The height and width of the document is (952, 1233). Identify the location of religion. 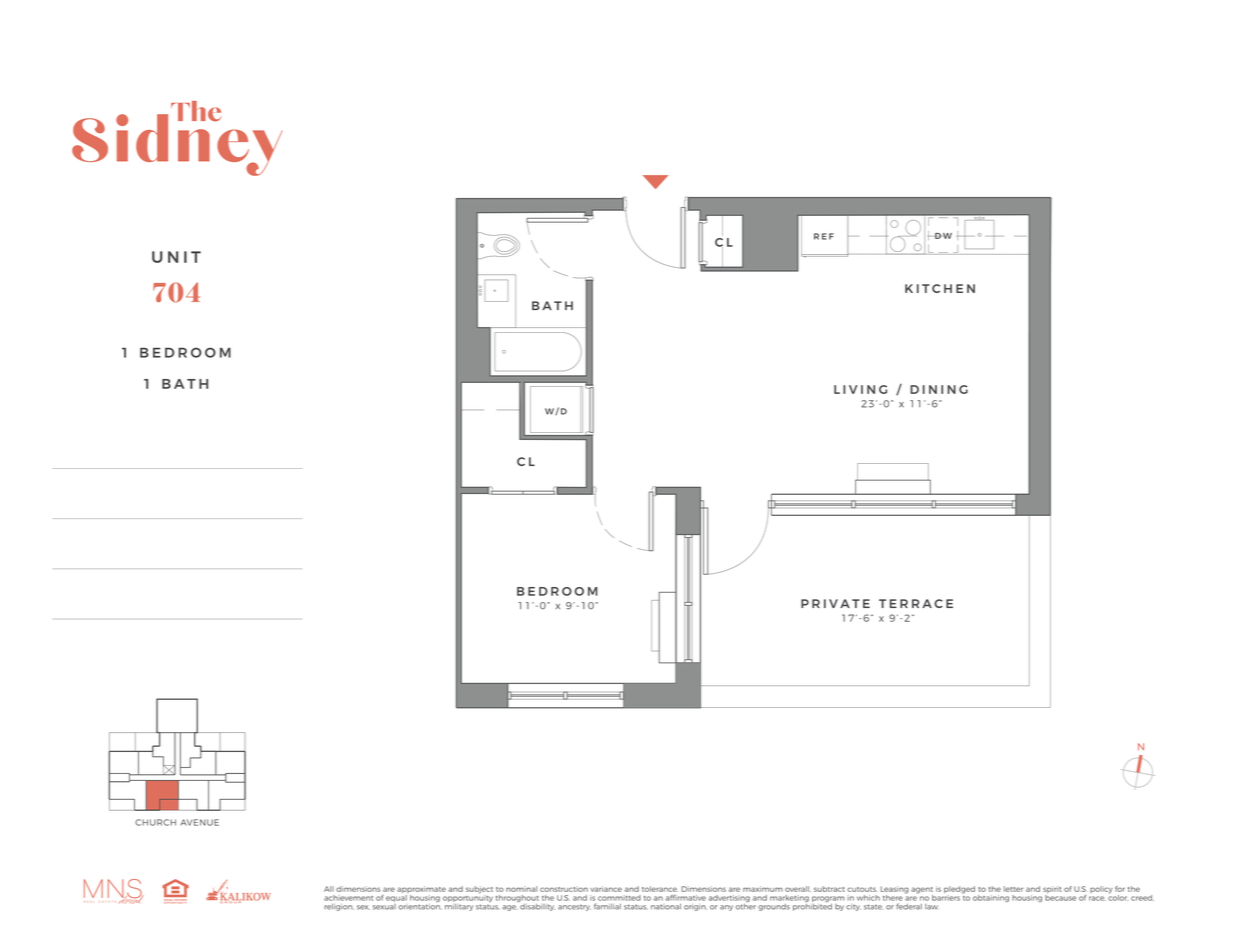
(339, 907).
